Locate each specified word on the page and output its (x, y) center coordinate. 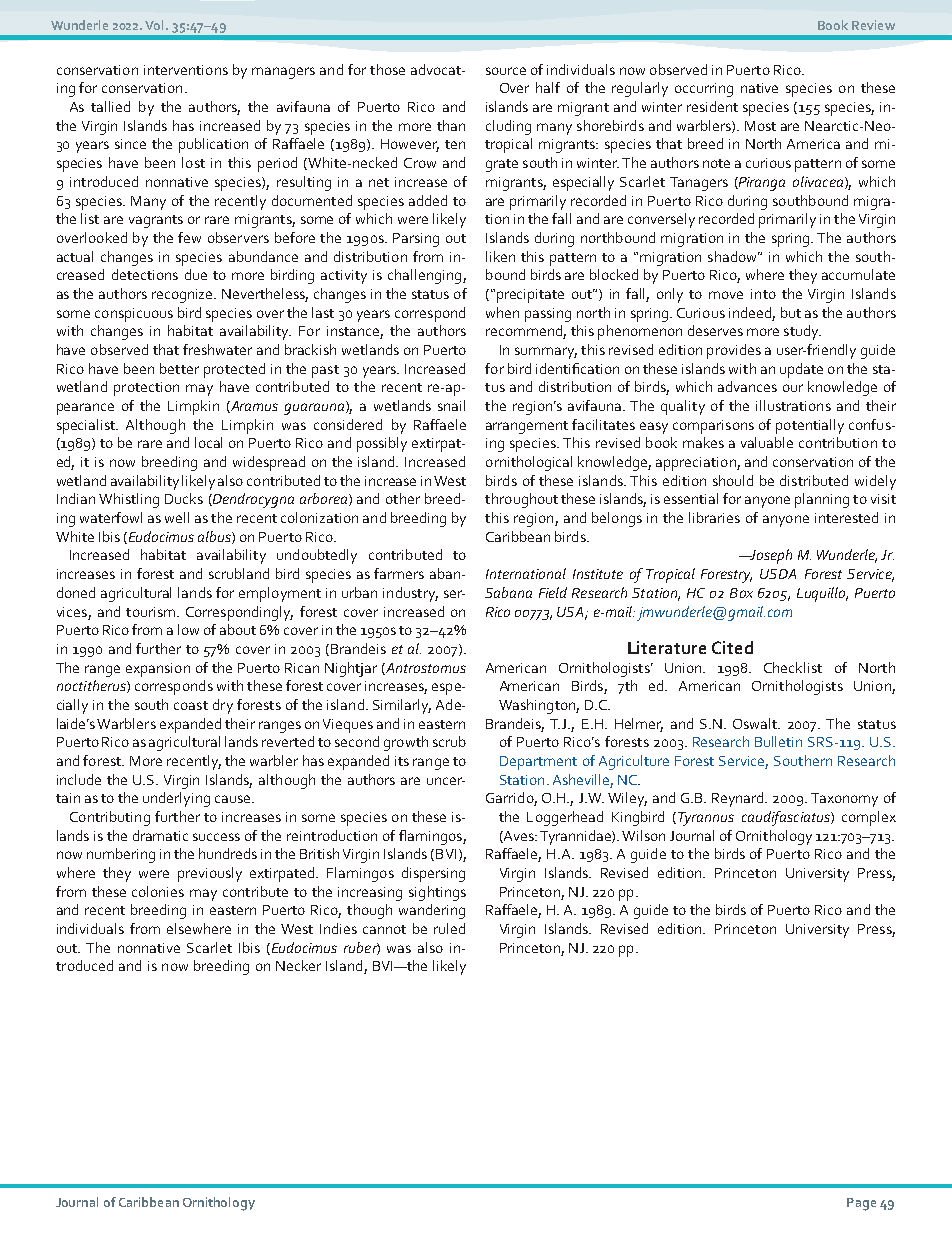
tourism (150, 612)
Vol (156, 25)
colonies (158, 891)
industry (410, 594)
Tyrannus (706, 819)
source (506, 71)
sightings (437, 893)
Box (741, 593)
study (802, 332)
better (179, 368)
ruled (449, 928)
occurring (704, 90)
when (502, 312)
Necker (298, 965)
